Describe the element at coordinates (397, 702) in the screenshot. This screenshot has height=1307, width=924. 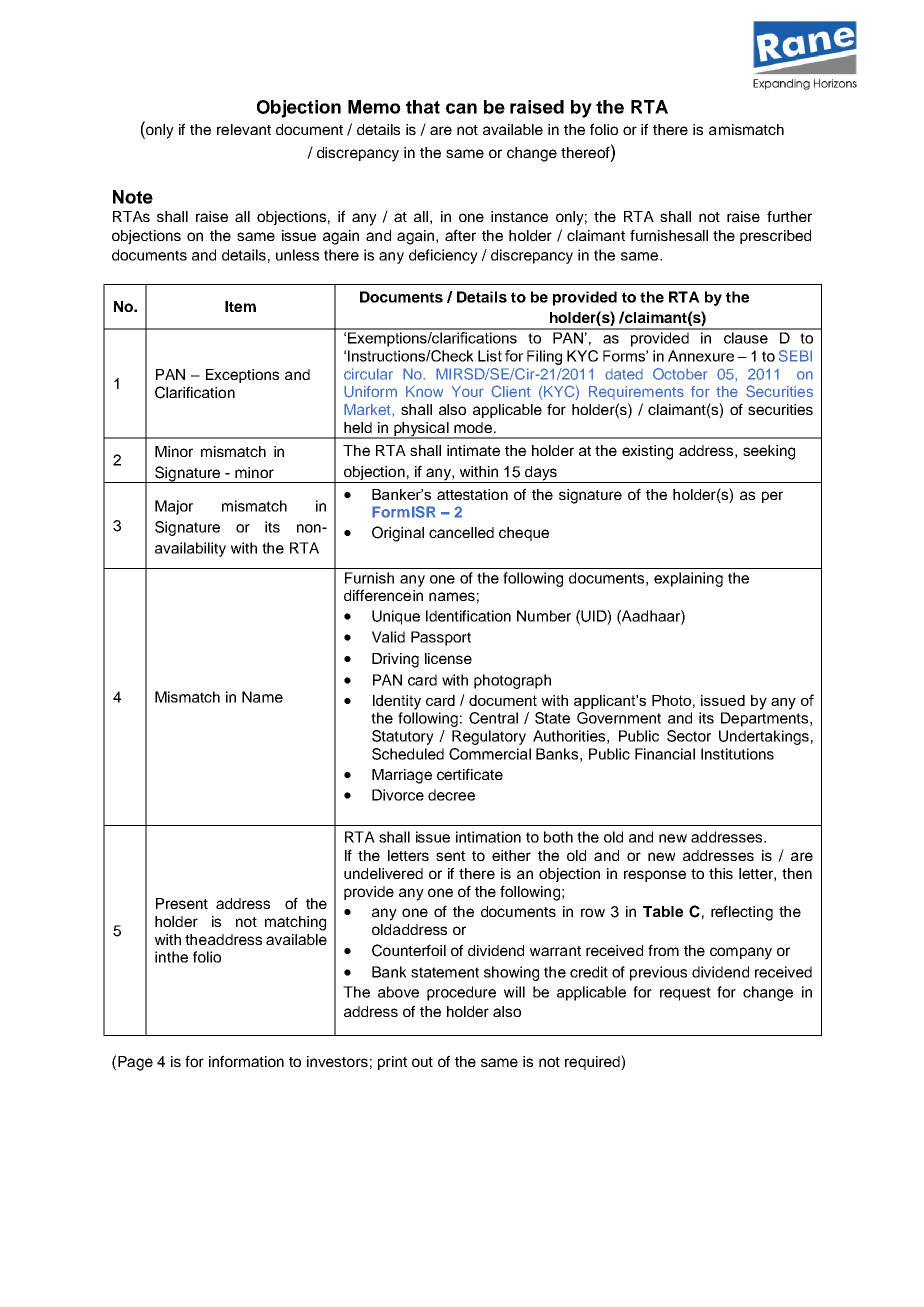
I see `Identity` at that location.
